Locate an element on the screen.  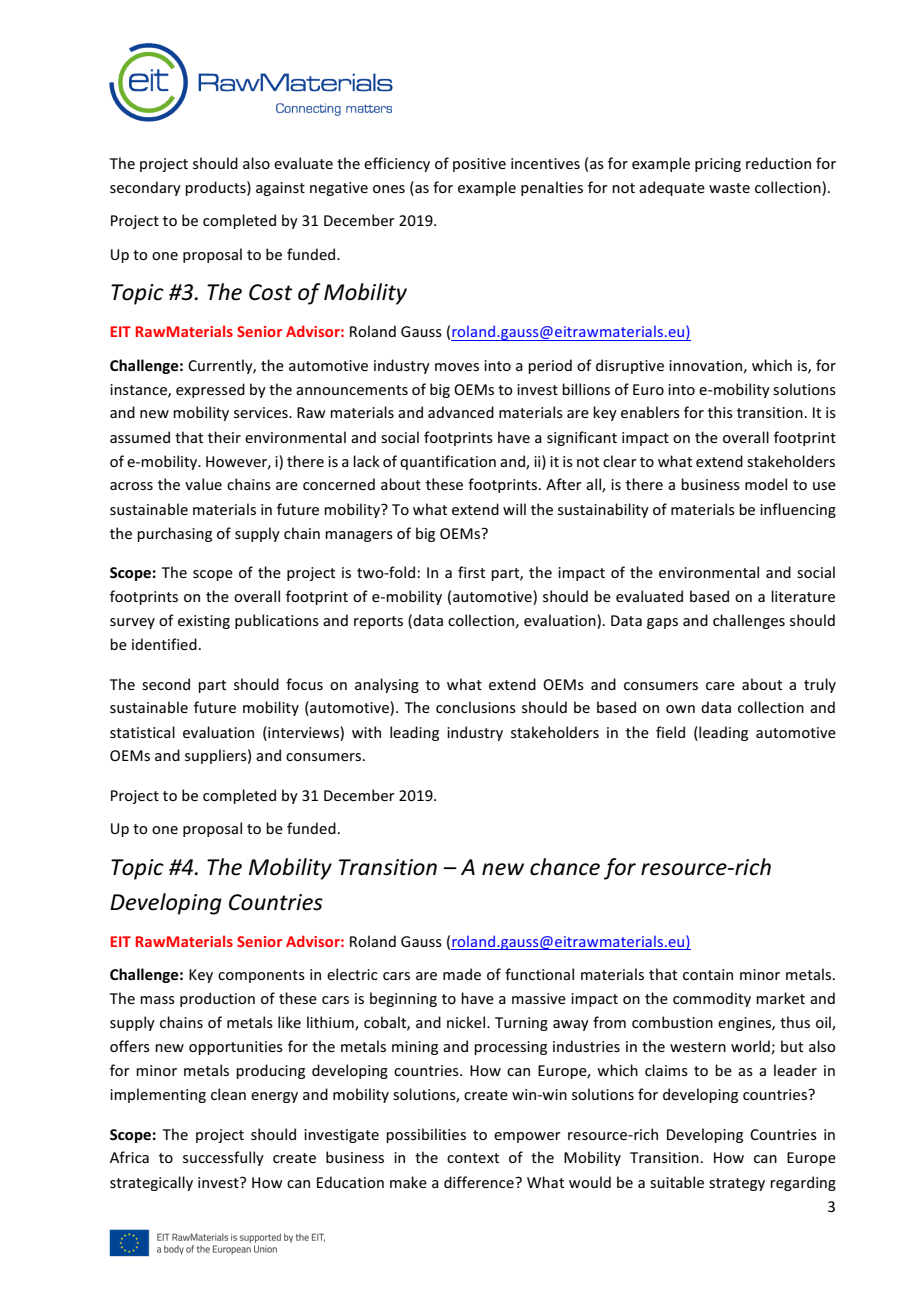
care is located at coordinates (720, 686).
